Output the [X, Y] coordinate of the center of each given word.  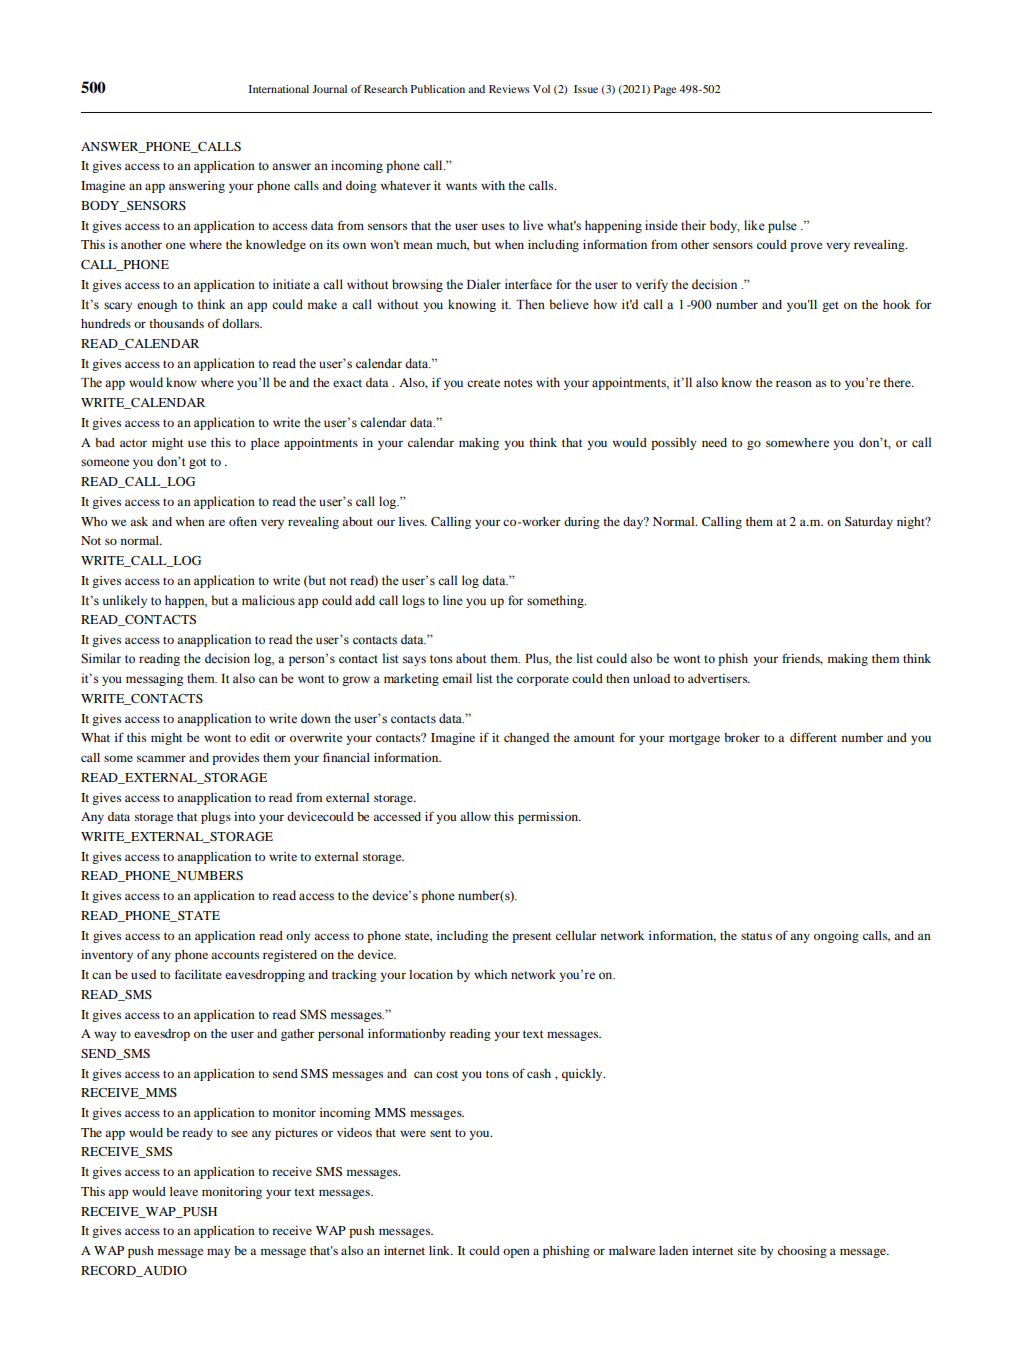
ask [139, 521]
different [813, 737]
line [453, 600]
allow [475, 816]
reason [794, 383]
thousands [176, 323]
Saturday [869, 523]
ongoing [836, 937]
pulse [782, 226]
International [279, 89]
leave [184, 1191]
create [483, 383]
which [490, 974]
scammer [161, 758]
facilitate [198, 974]
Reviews [509, 89]
